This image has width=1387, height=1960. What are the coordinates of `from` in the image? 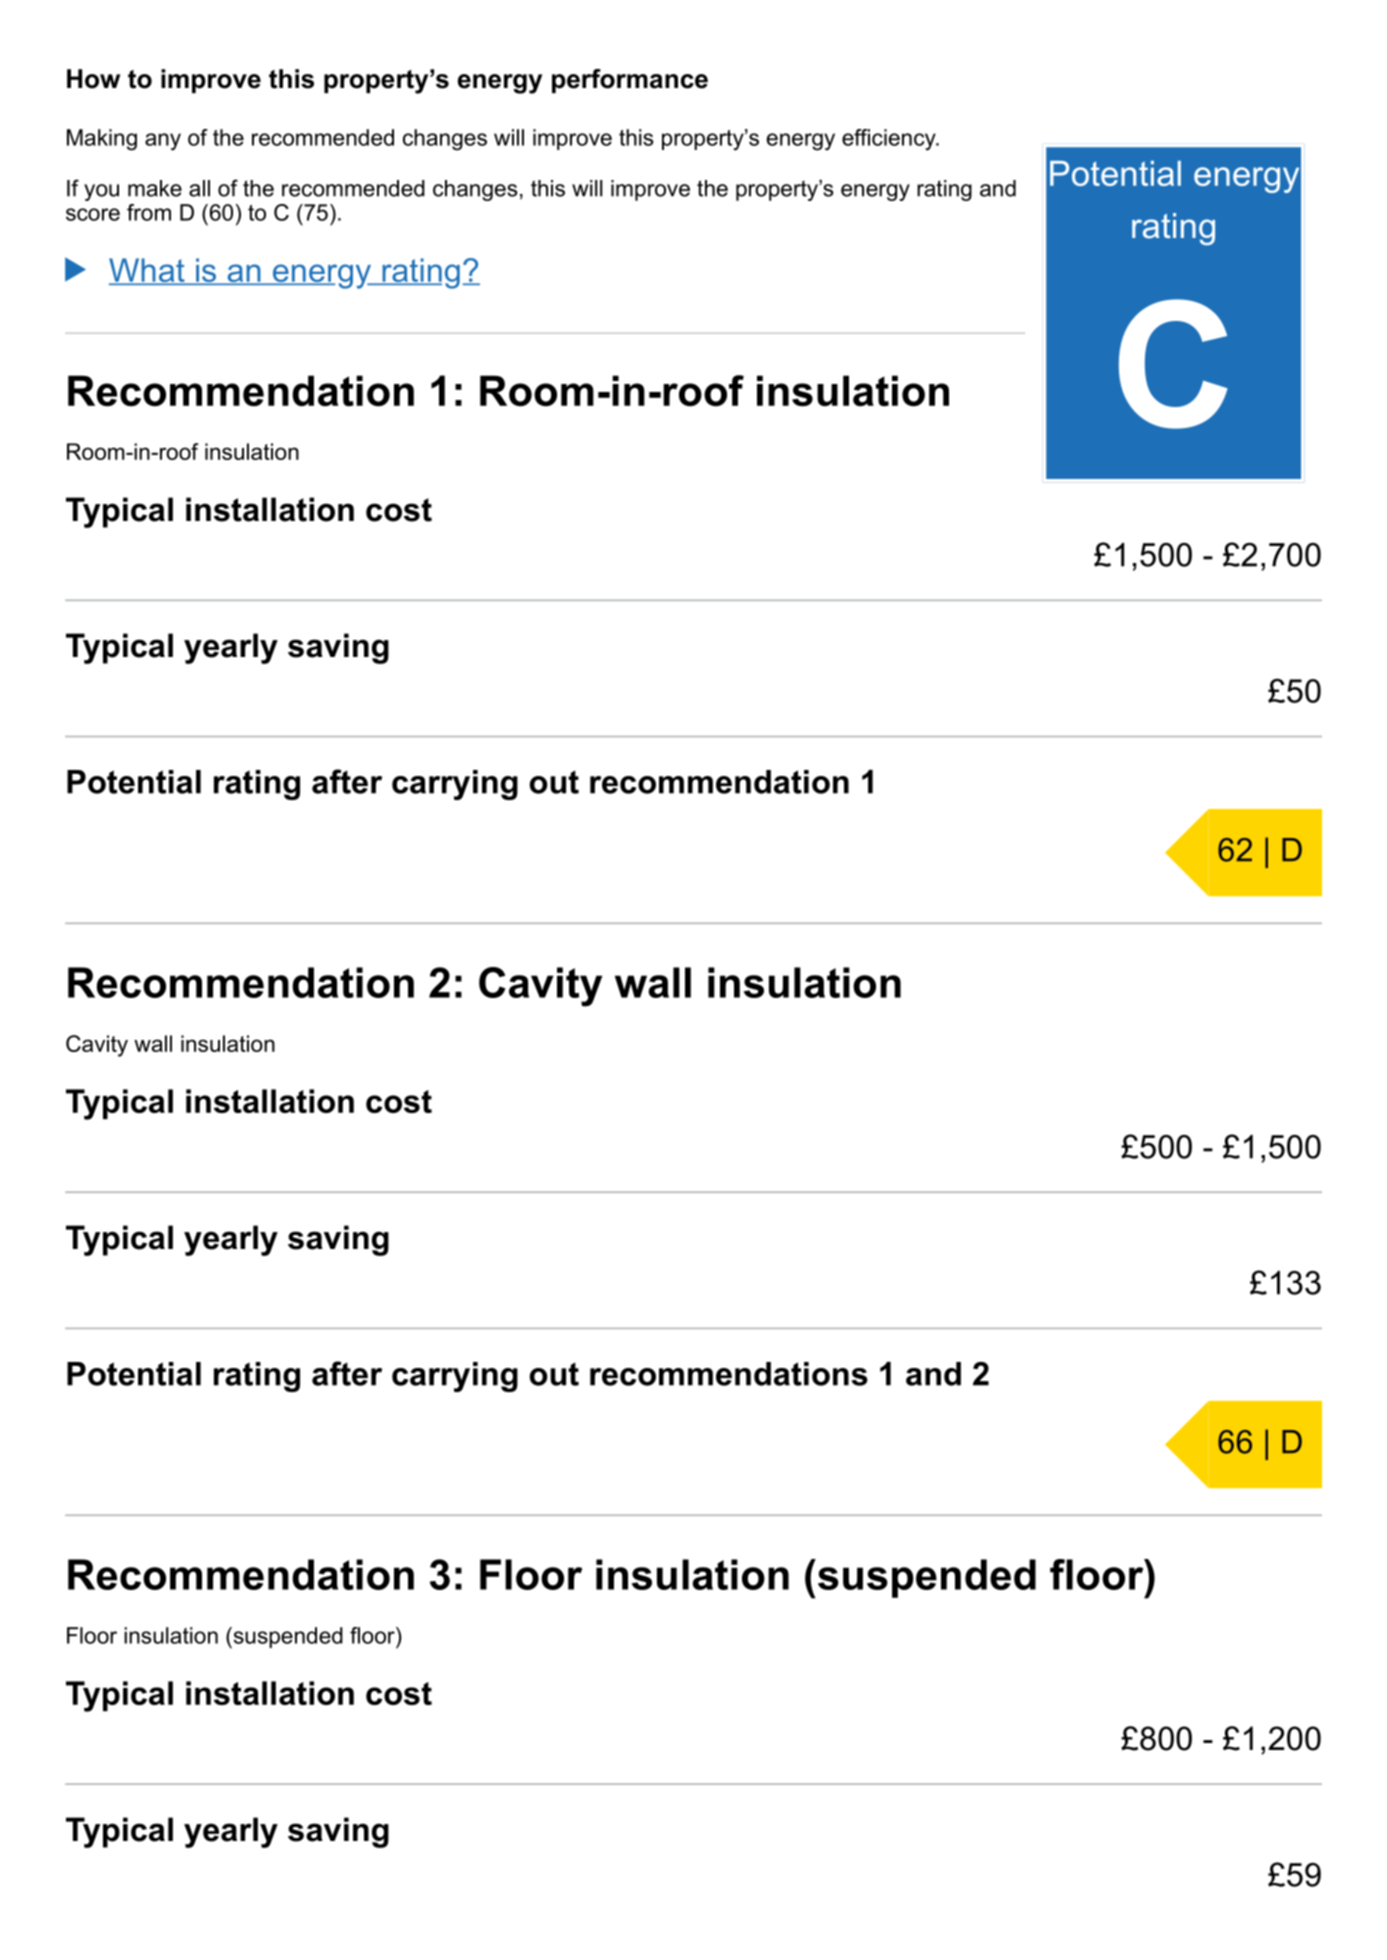 It's located at (149, 212).
